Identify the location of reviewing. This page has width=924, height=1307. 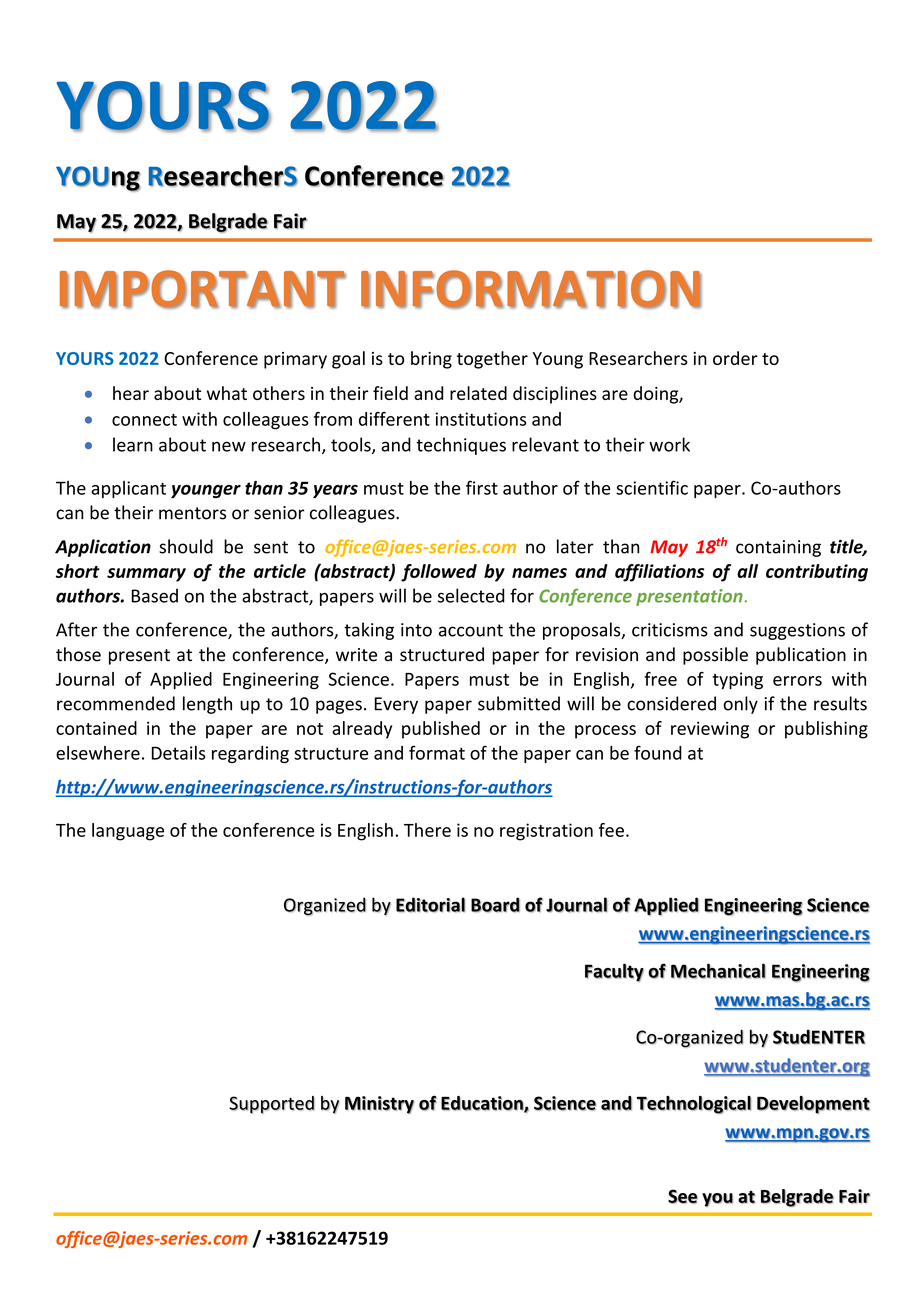
(710, 730).
